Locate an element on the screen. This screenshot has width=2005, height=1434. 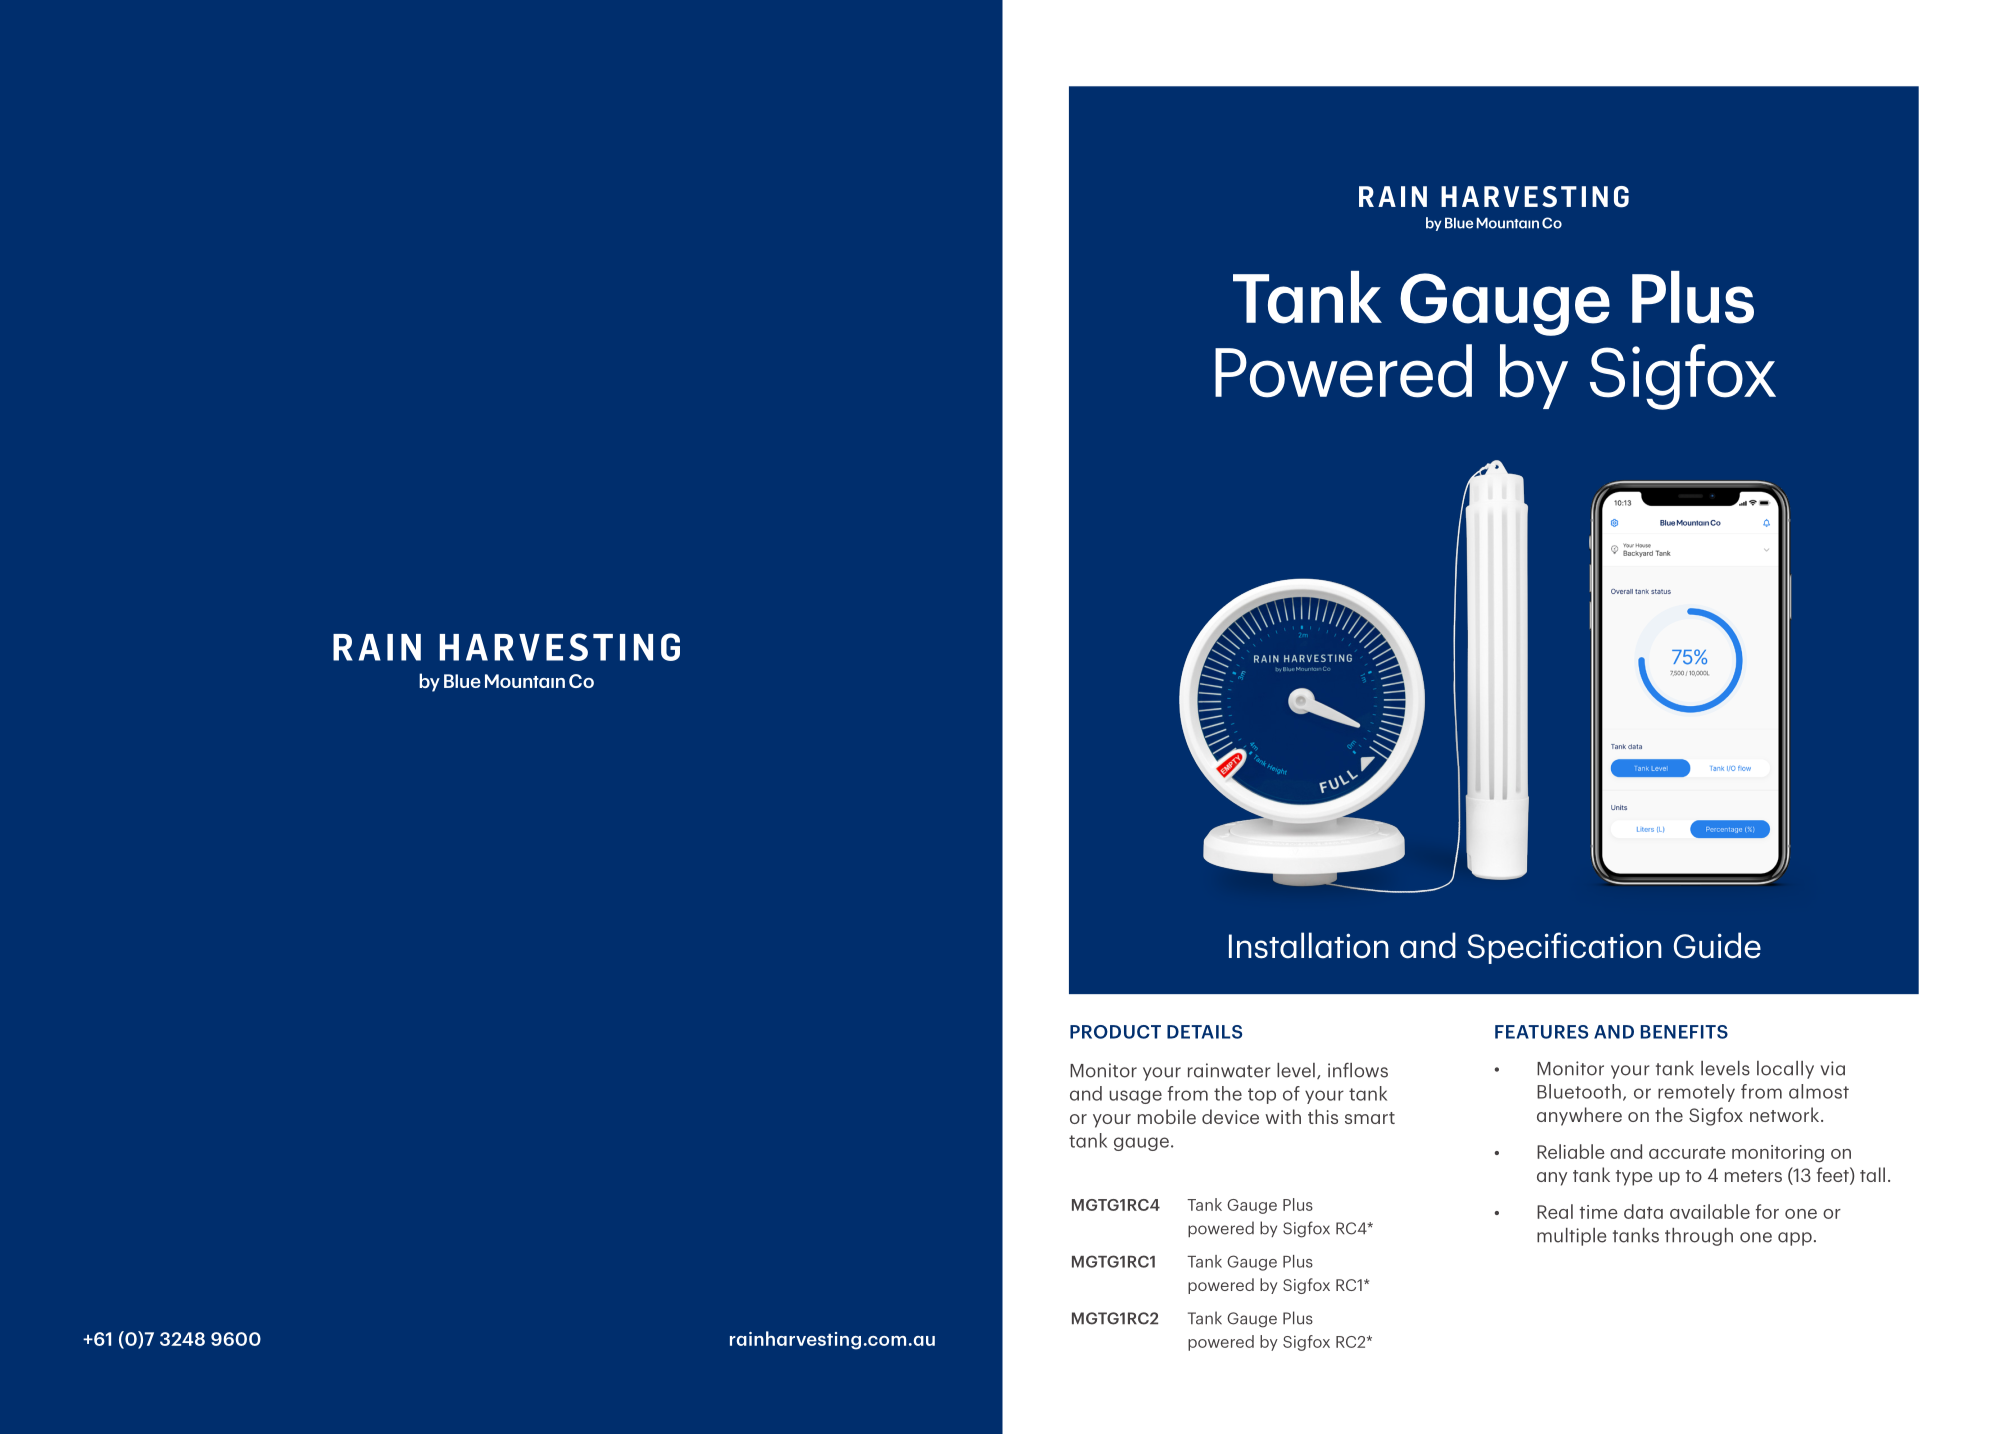
Guide is located at coordinates (1717, 945).
